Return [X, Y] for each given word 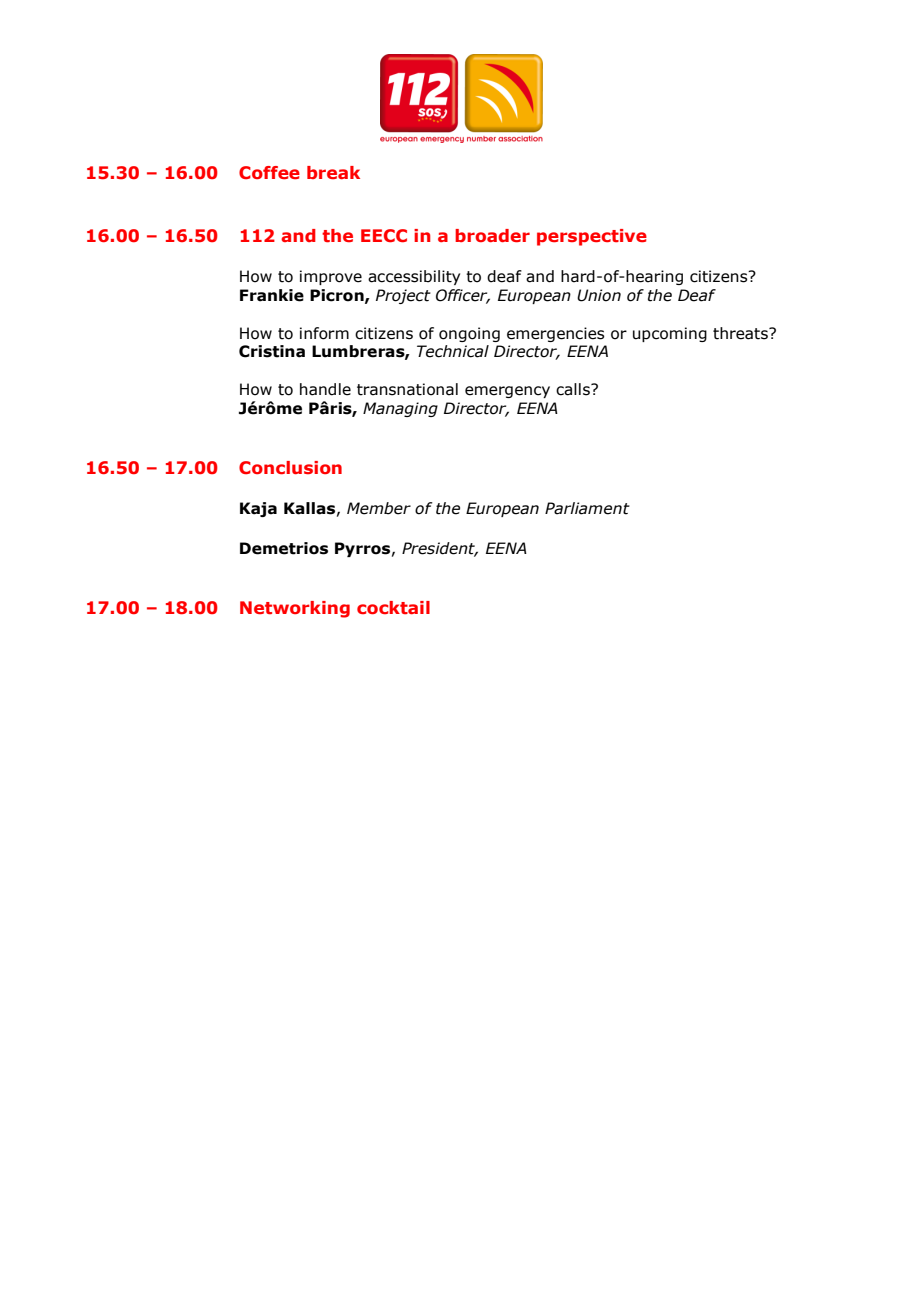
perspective [592, 237]
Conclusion [290, 467]
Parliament [587, 508]
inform [324, 333]
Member [379, 508]
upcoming [670, 334]
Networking [295, 609]
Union [599, 295]
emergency [507, 392]
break [333, 172]
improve [331, 277]
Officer [463, 296]
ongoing [469, 334]
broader [492, 235]
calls [574, 389]
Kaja [258, 509]
